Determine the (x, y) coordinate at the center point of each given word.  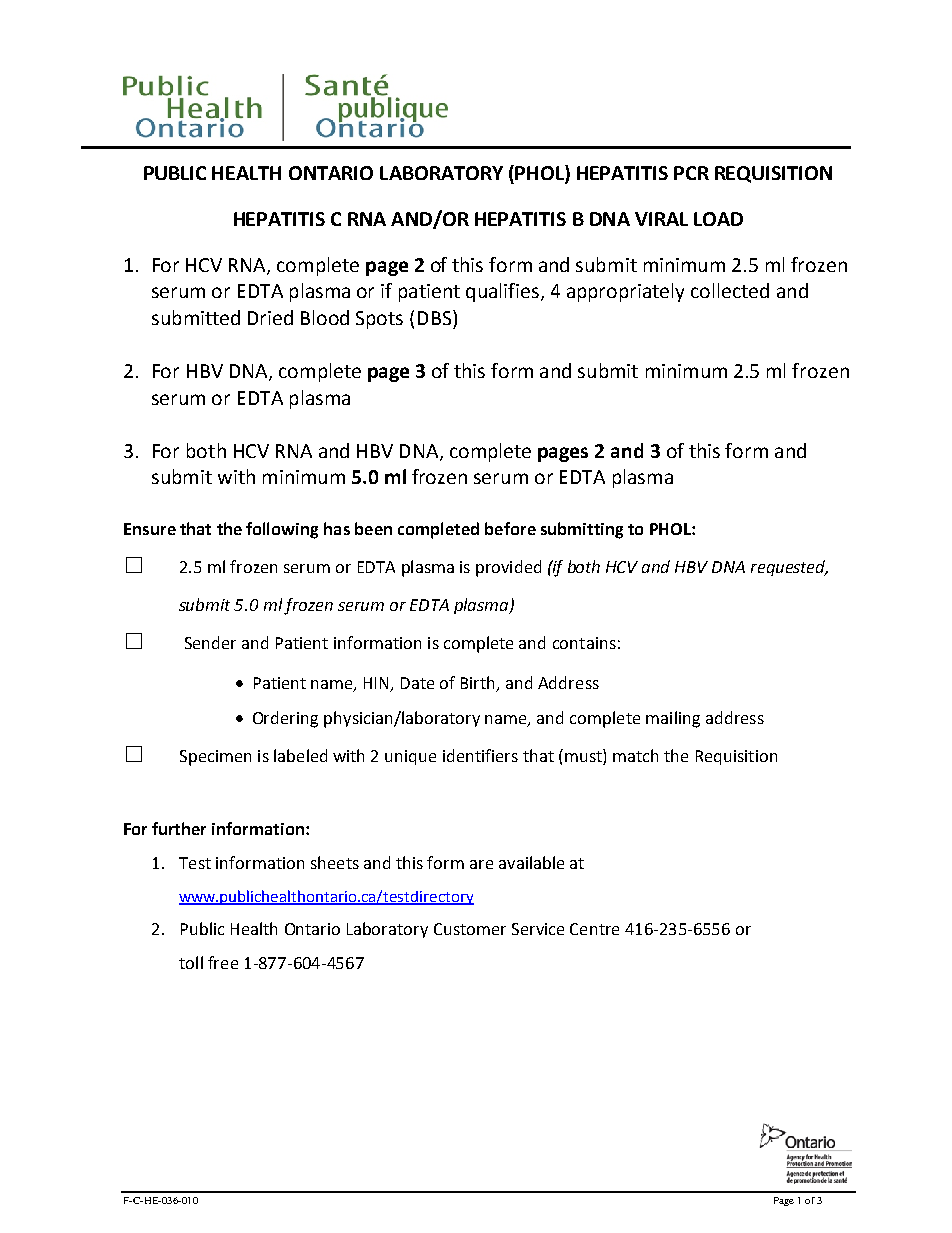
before (510, 528)
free (223, 962)
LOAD (718, 219)
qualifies (502, 292)
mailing (673, 719)
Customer (470, 929)
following (282, 530)
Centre (594, 929)
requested (789, 568)
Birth (479, 683)
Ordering (285, 719)
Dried (270, 317)
